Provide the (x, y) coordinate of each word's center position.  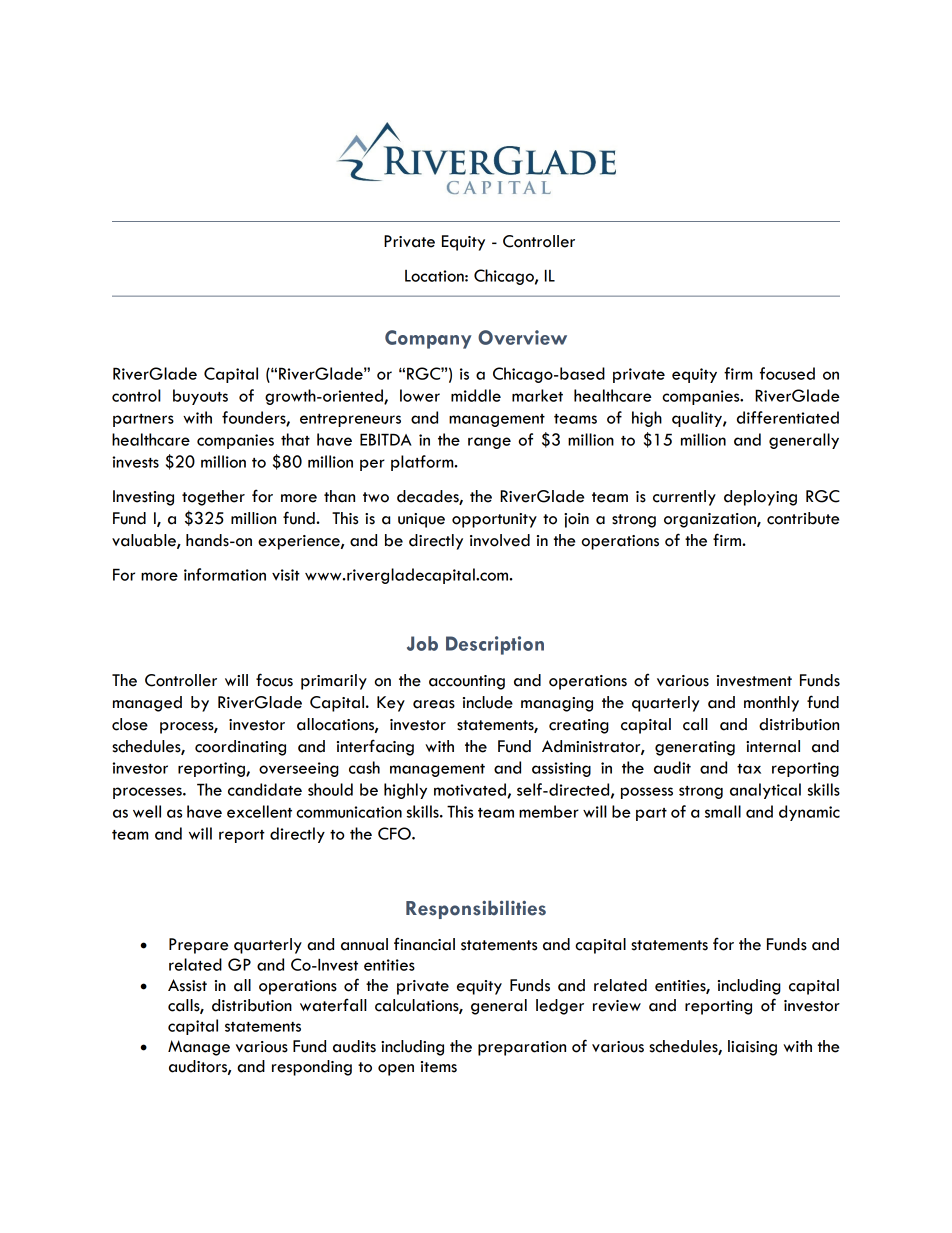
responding (312, 1068)
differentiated (788, 417)
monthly (771, 704)
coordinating (240, 748)
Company (428, 339)
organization (711, 520)
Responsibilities (476, 909)
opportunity (494, 520)
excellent (259, 811)
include (488, 702)
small (723, 811)
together (213, 498)
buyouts (200, 397)
